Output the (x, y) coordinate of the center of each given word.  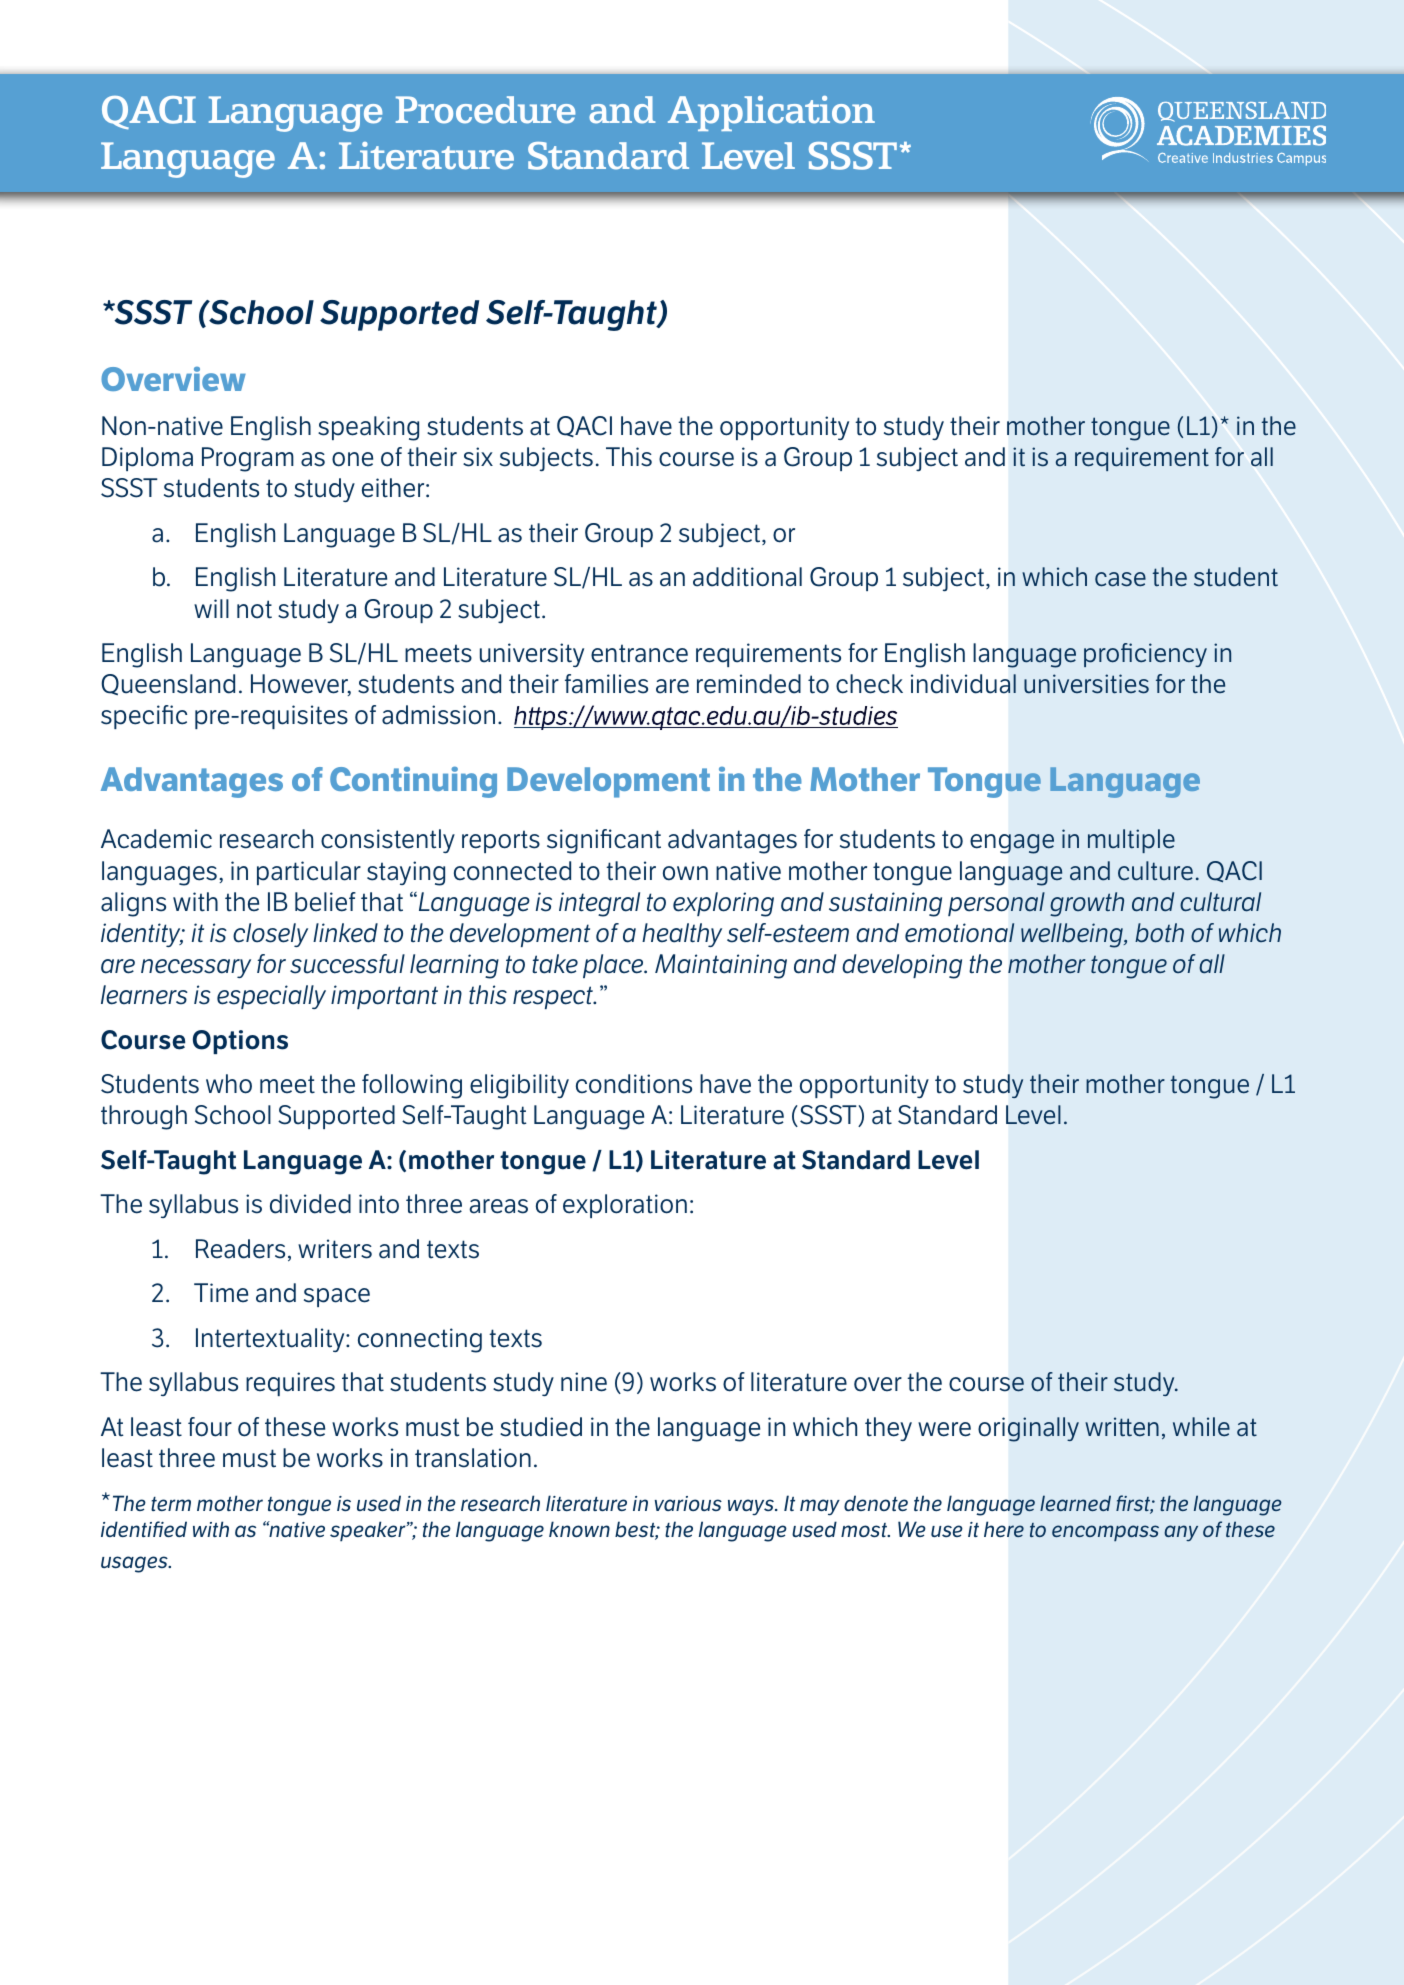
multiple (1131, 841)
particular (309, 873)
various (688, 1503)
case (1120, 579)
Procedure (485, 110)
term (171, 1504)
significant (604, 841)
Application (771, 113)
